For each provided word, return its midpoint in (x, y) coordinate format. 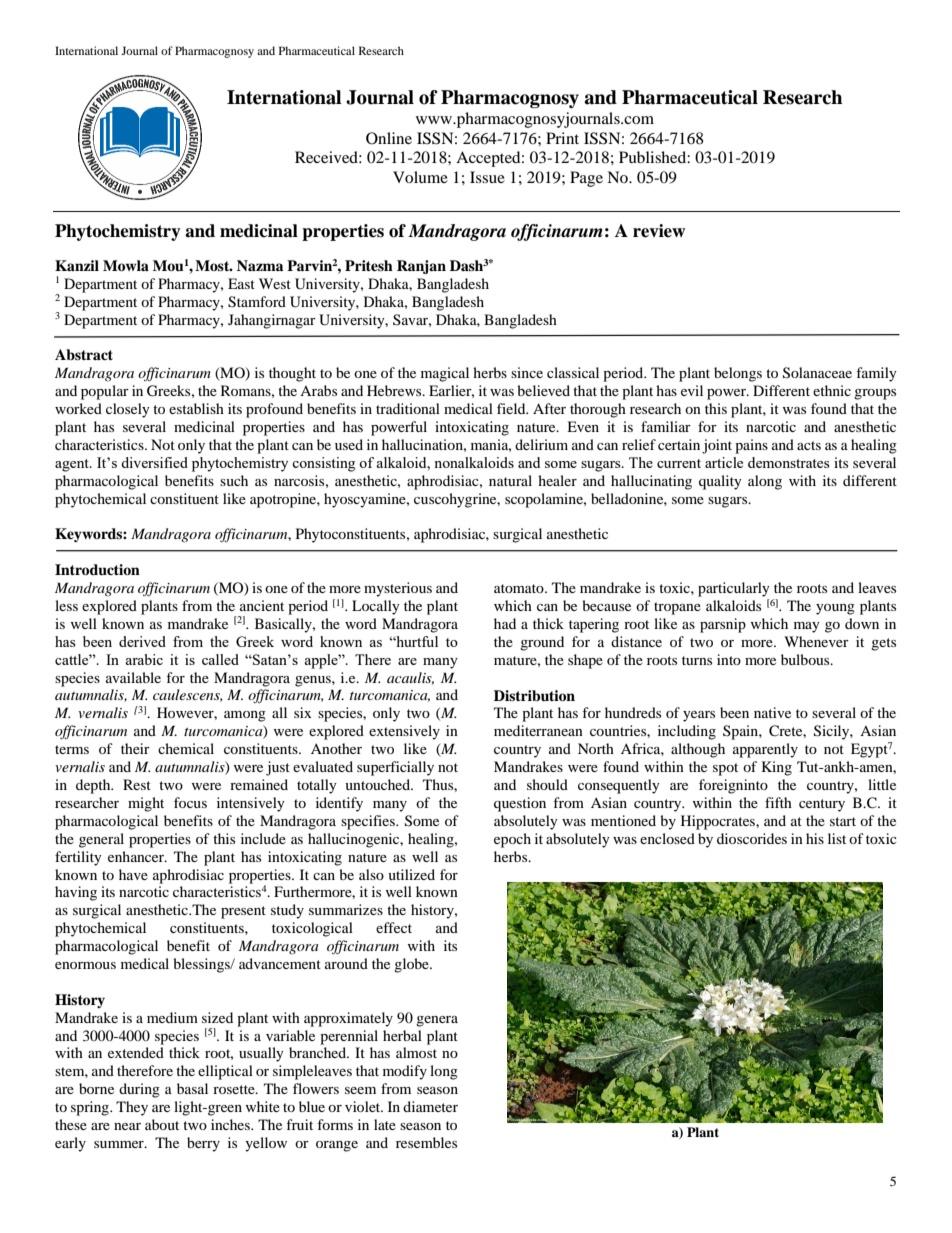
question (520, 804)
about (162, 1124)
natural (510, 480)
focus (190, 802)
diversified (154, 462)
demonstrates (789, 462)
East (241, 283)
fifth (778, 802)
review (659, 231)
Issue (487, 177)
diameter (430, 1106)
